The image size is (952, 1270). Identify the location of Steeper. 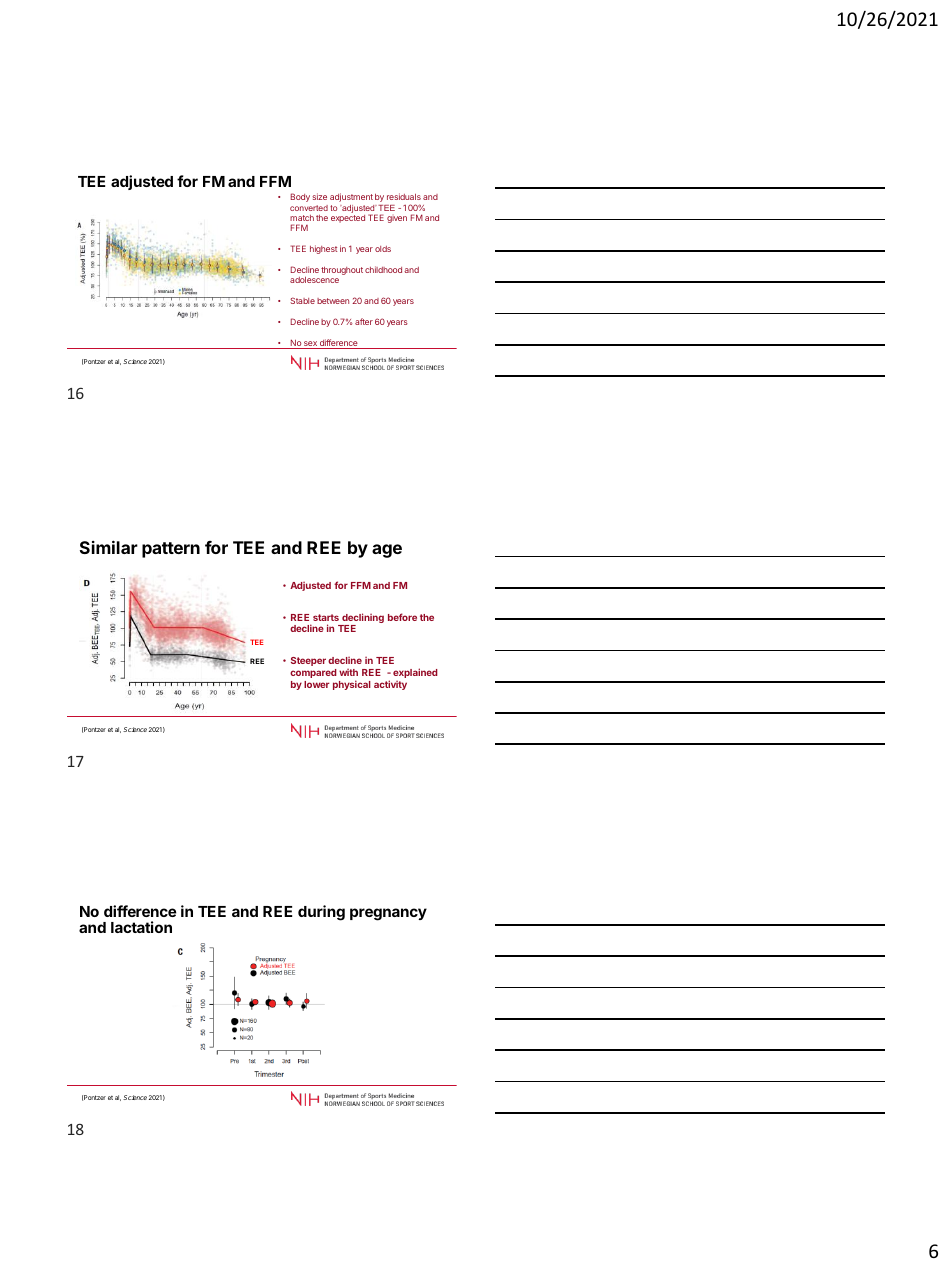
(308, 661).
